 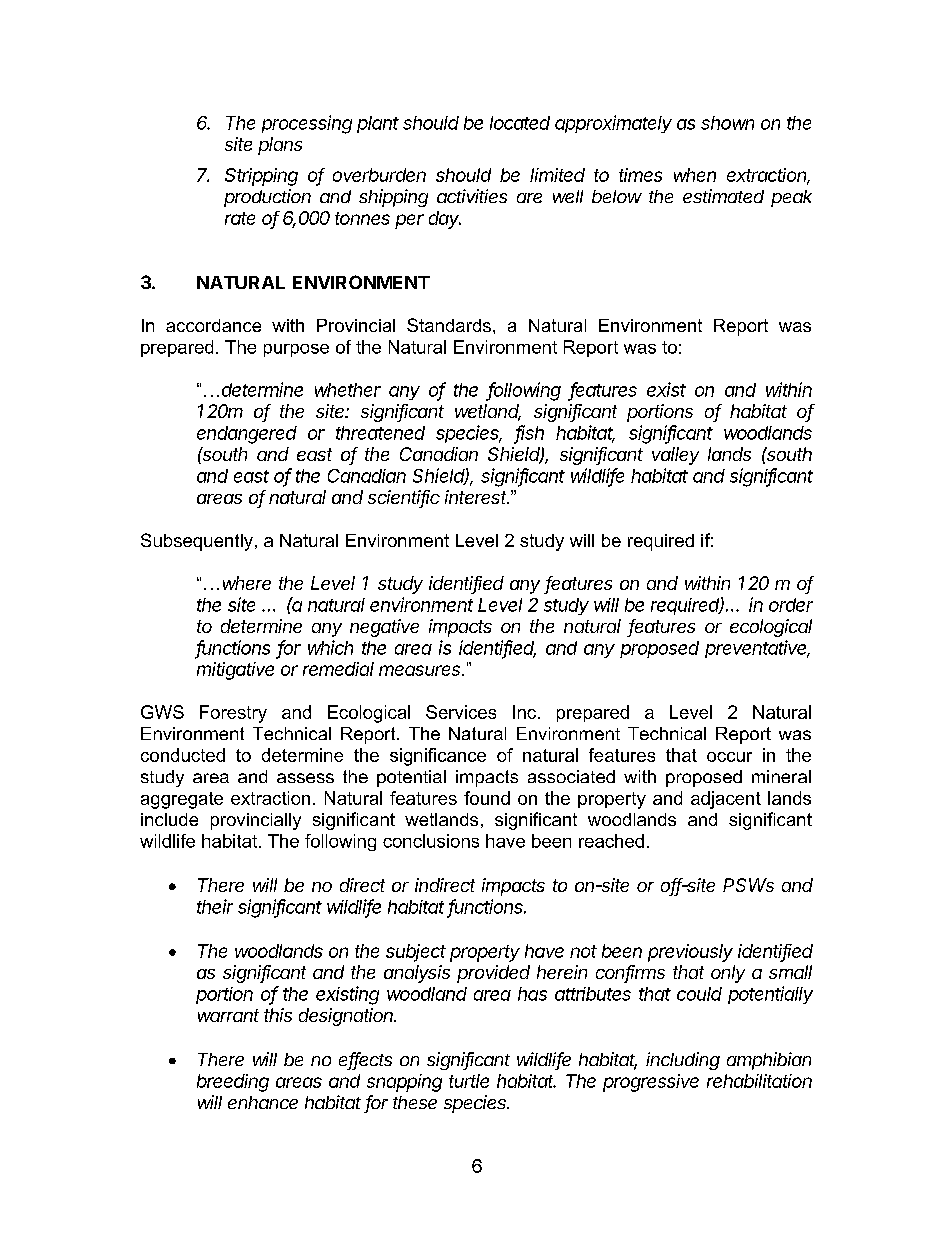 What do you see at coordinates (472, 196) in the screenshot?
I see `activities` at bounding box center [472, 196].
